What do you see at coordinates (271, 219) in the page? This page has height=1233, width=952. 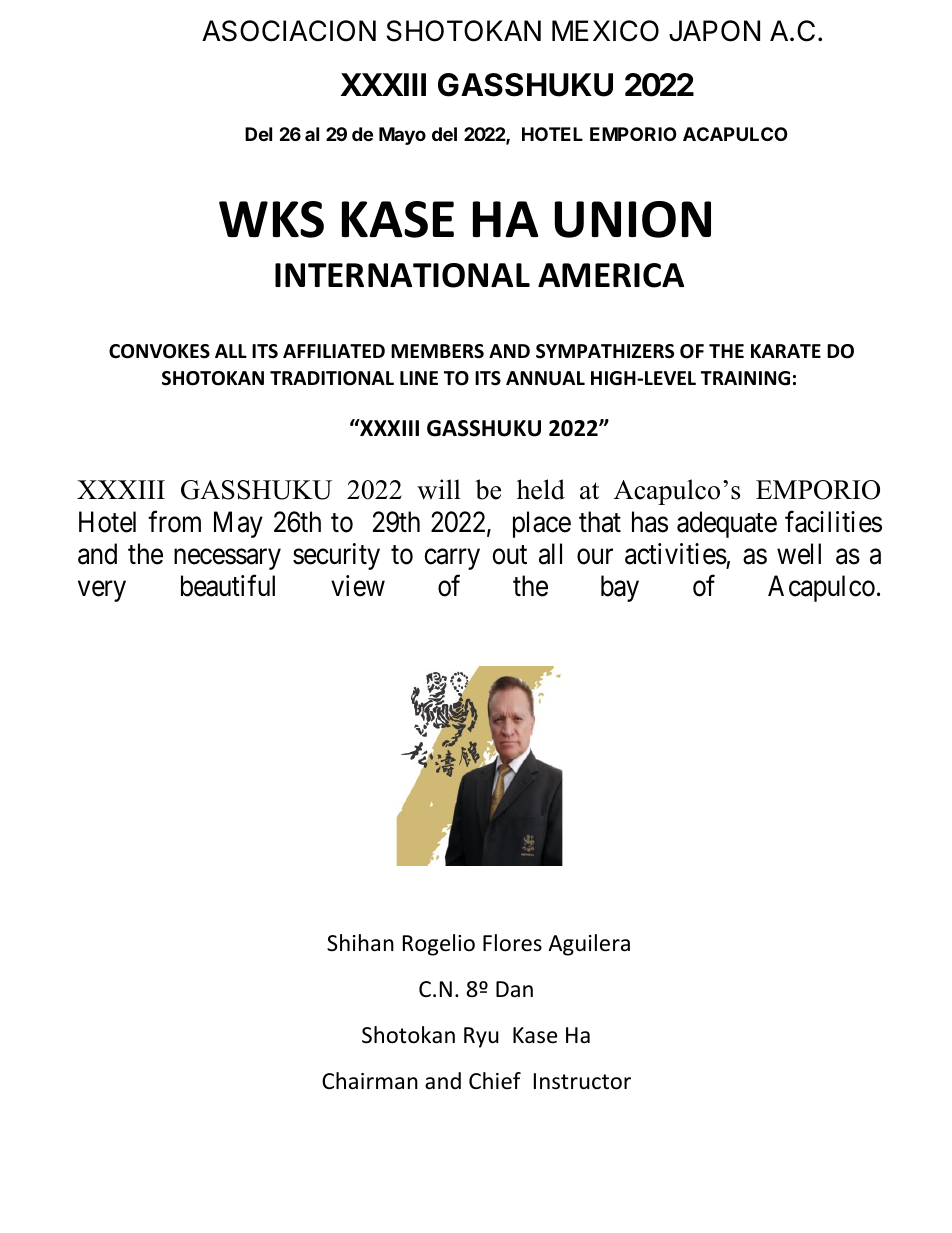 I see `WKS` at bounding box center [271, 219].
